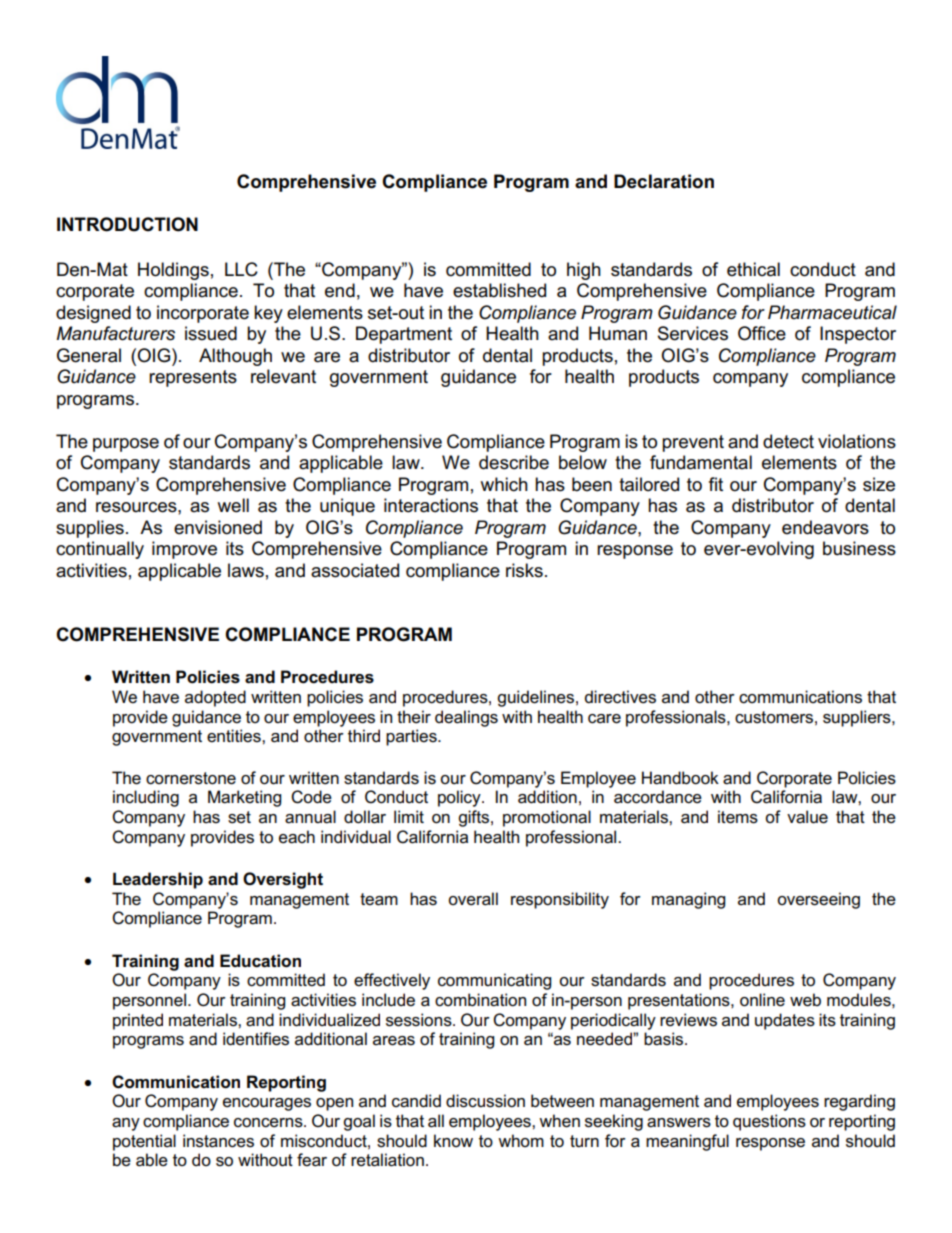 Image resolution: width=952 pixels, height=1233 pixels. Describe the element at coordinates (499, 290) in the document. I see `established` at that location.
